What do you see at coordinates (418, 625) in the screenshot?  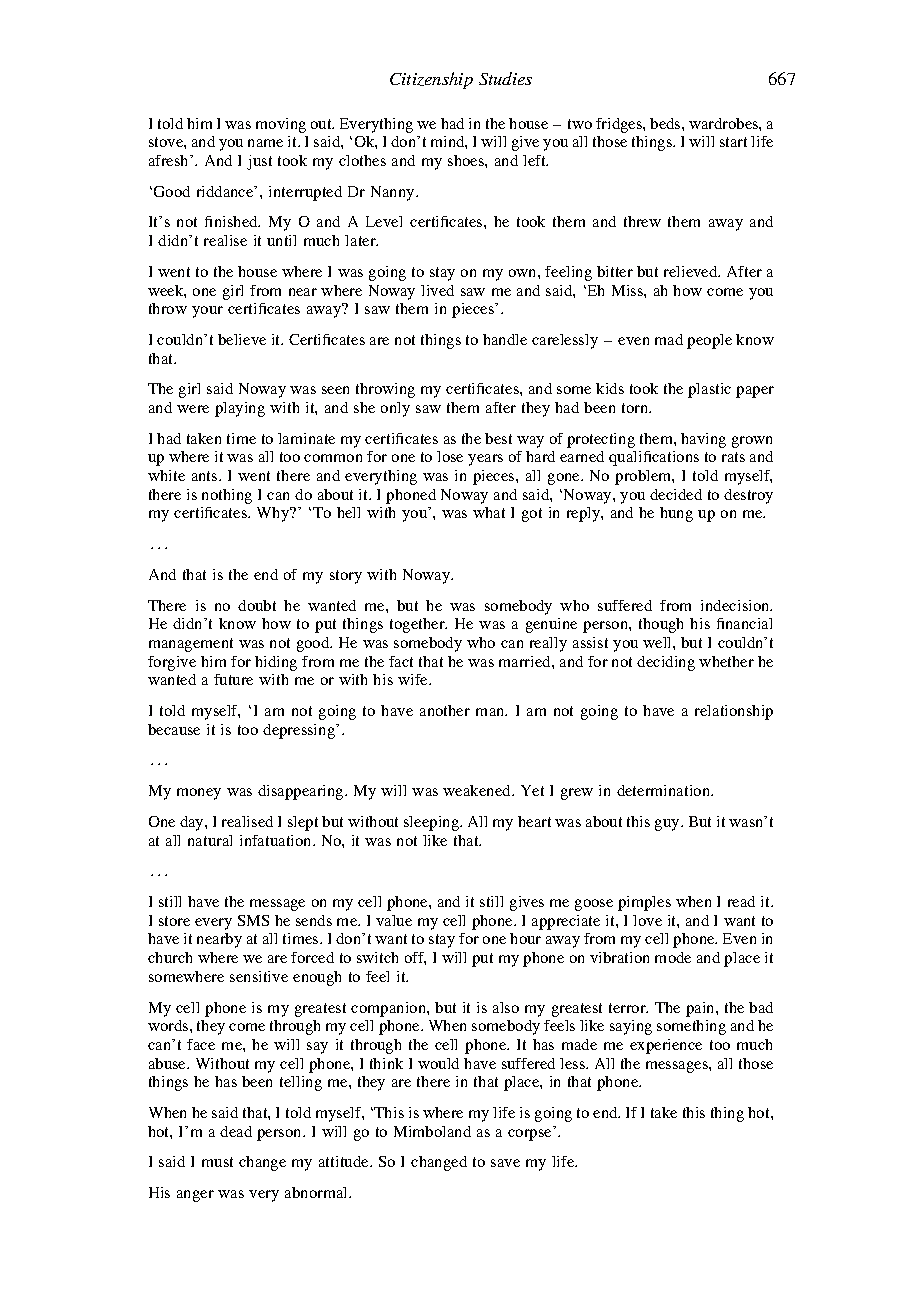 I see `together` at bounding box center [418, 625].
